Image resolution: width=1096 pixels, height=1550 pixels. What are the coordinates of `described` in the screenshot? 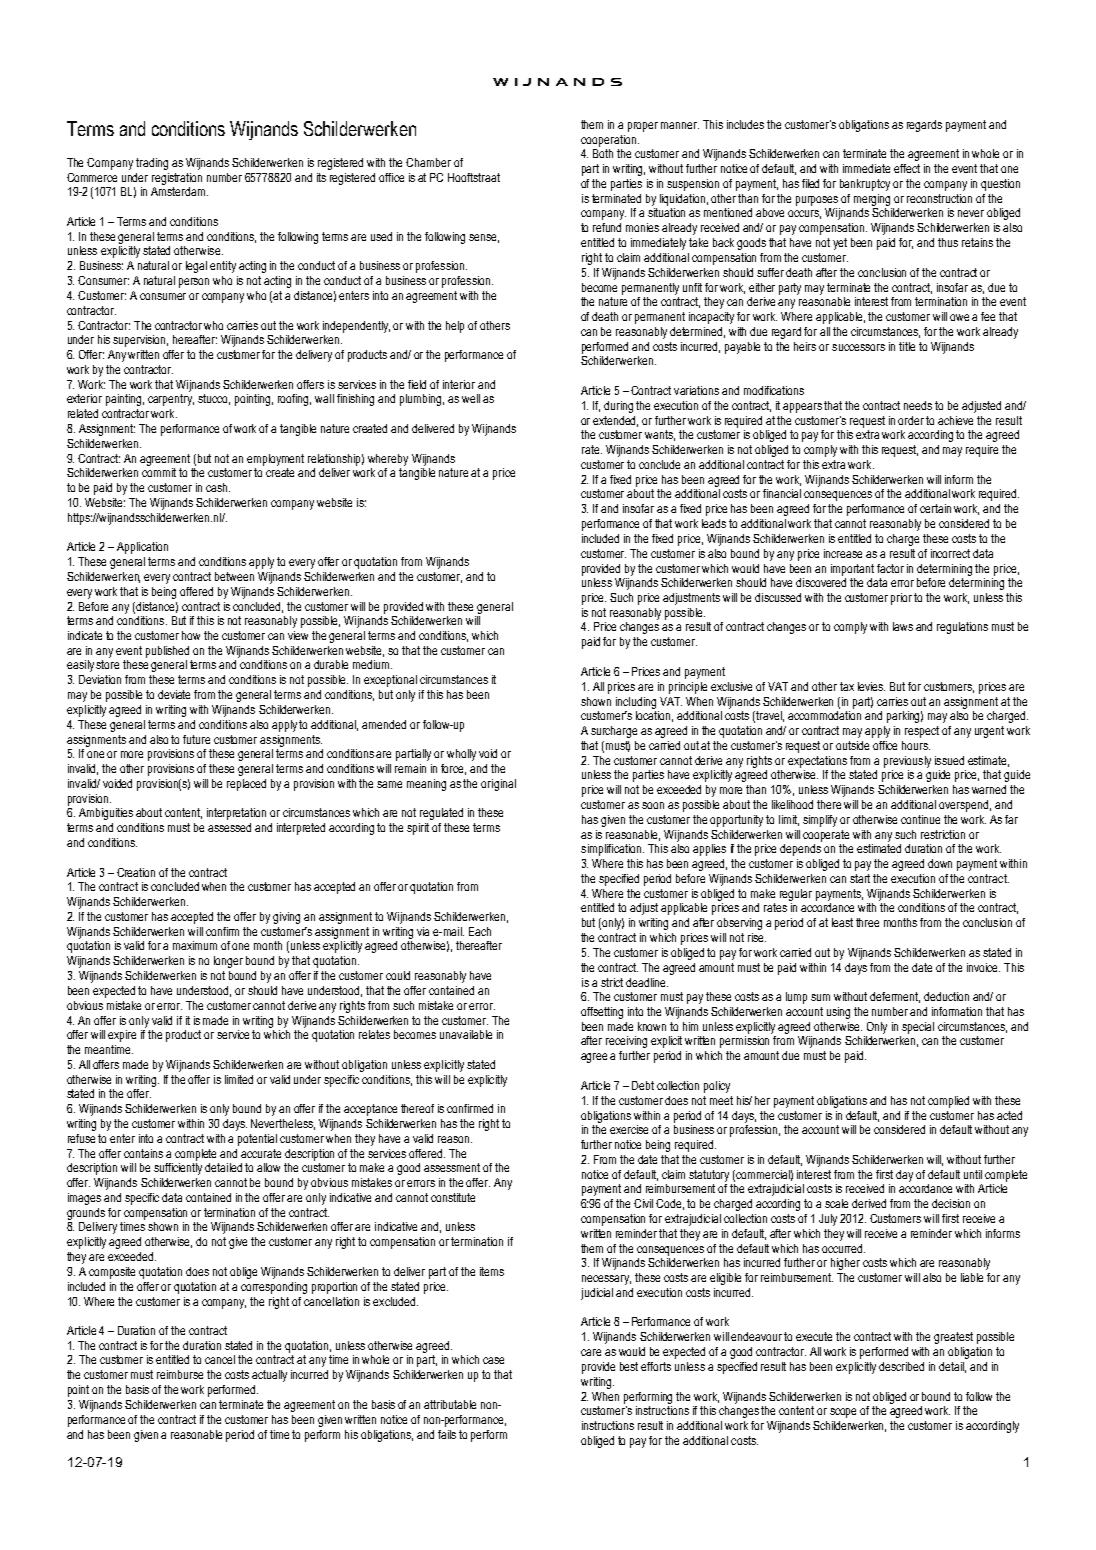 It's located at (901, 1366).
